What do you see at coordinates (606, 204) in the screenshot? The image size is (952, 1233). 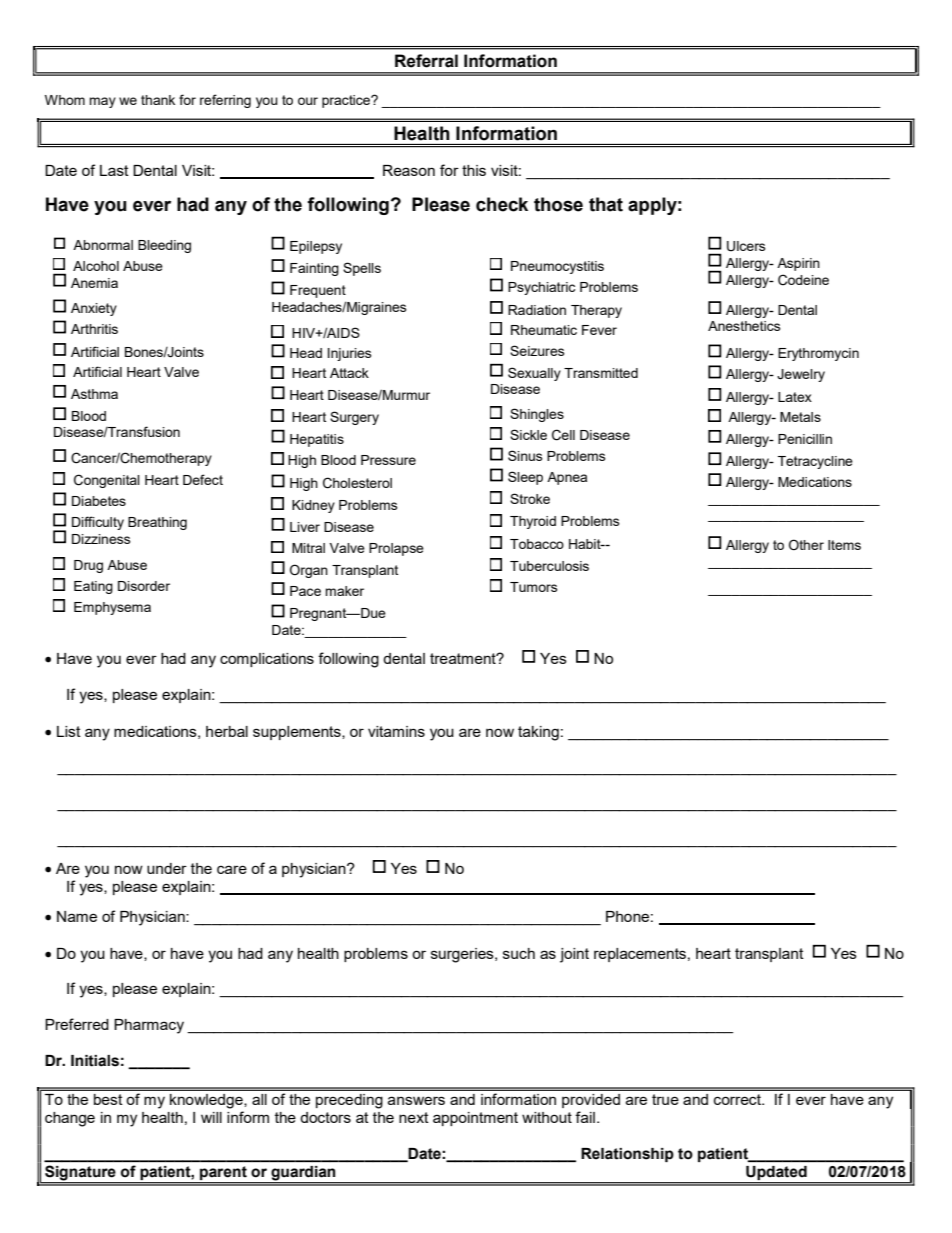 I see `that` at bounding box center [606, 204].
